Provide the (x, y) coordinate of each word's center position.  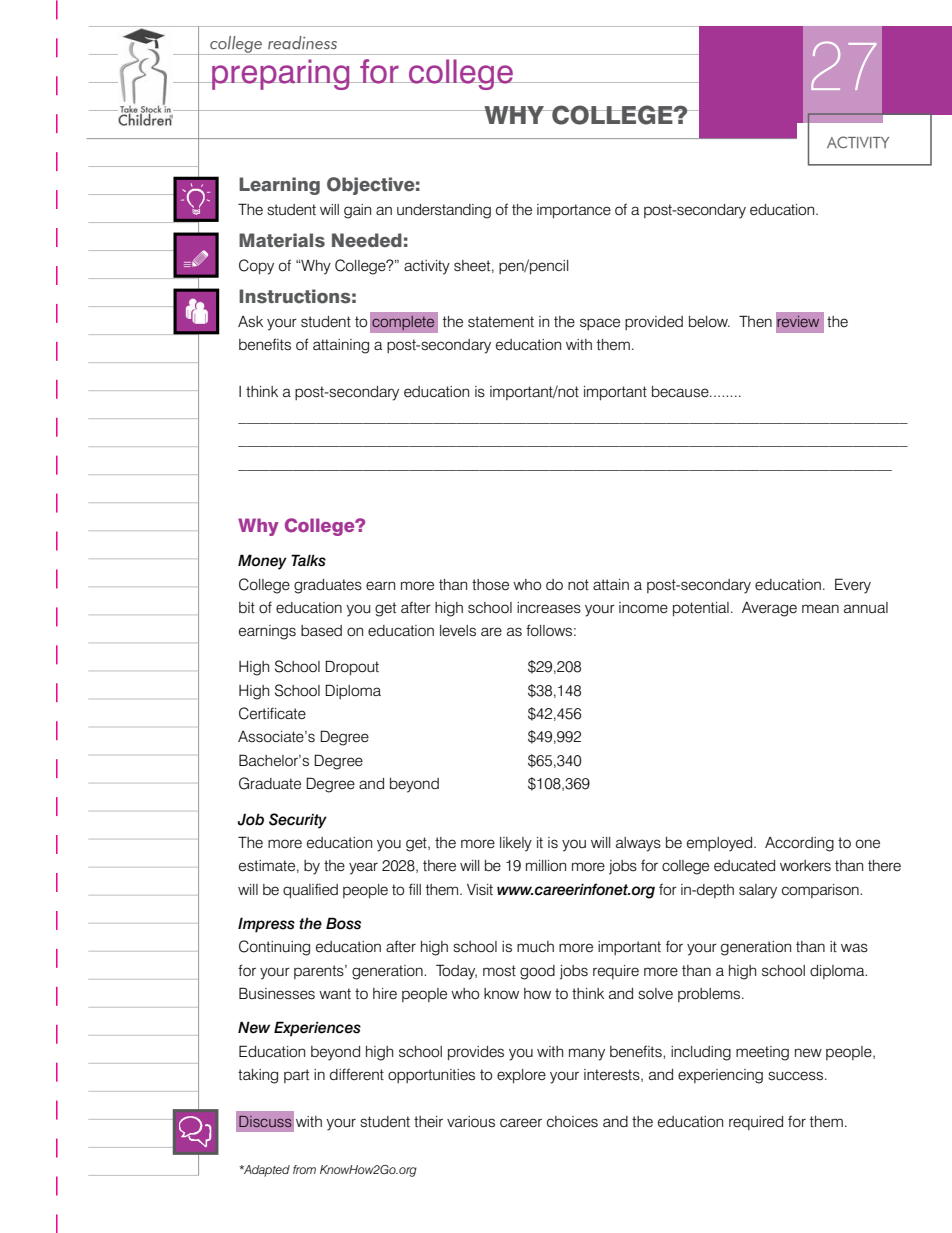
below (709, 322)
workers (805, 866)
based (321, 631)
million (546, 866)
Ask (250, 321)
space (600, 324)
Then (755, 321)
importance (574, 211)
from (304, 1169)
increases (549, 608)
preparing (281, 74)
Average (769, 609)
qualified (310, 891)
